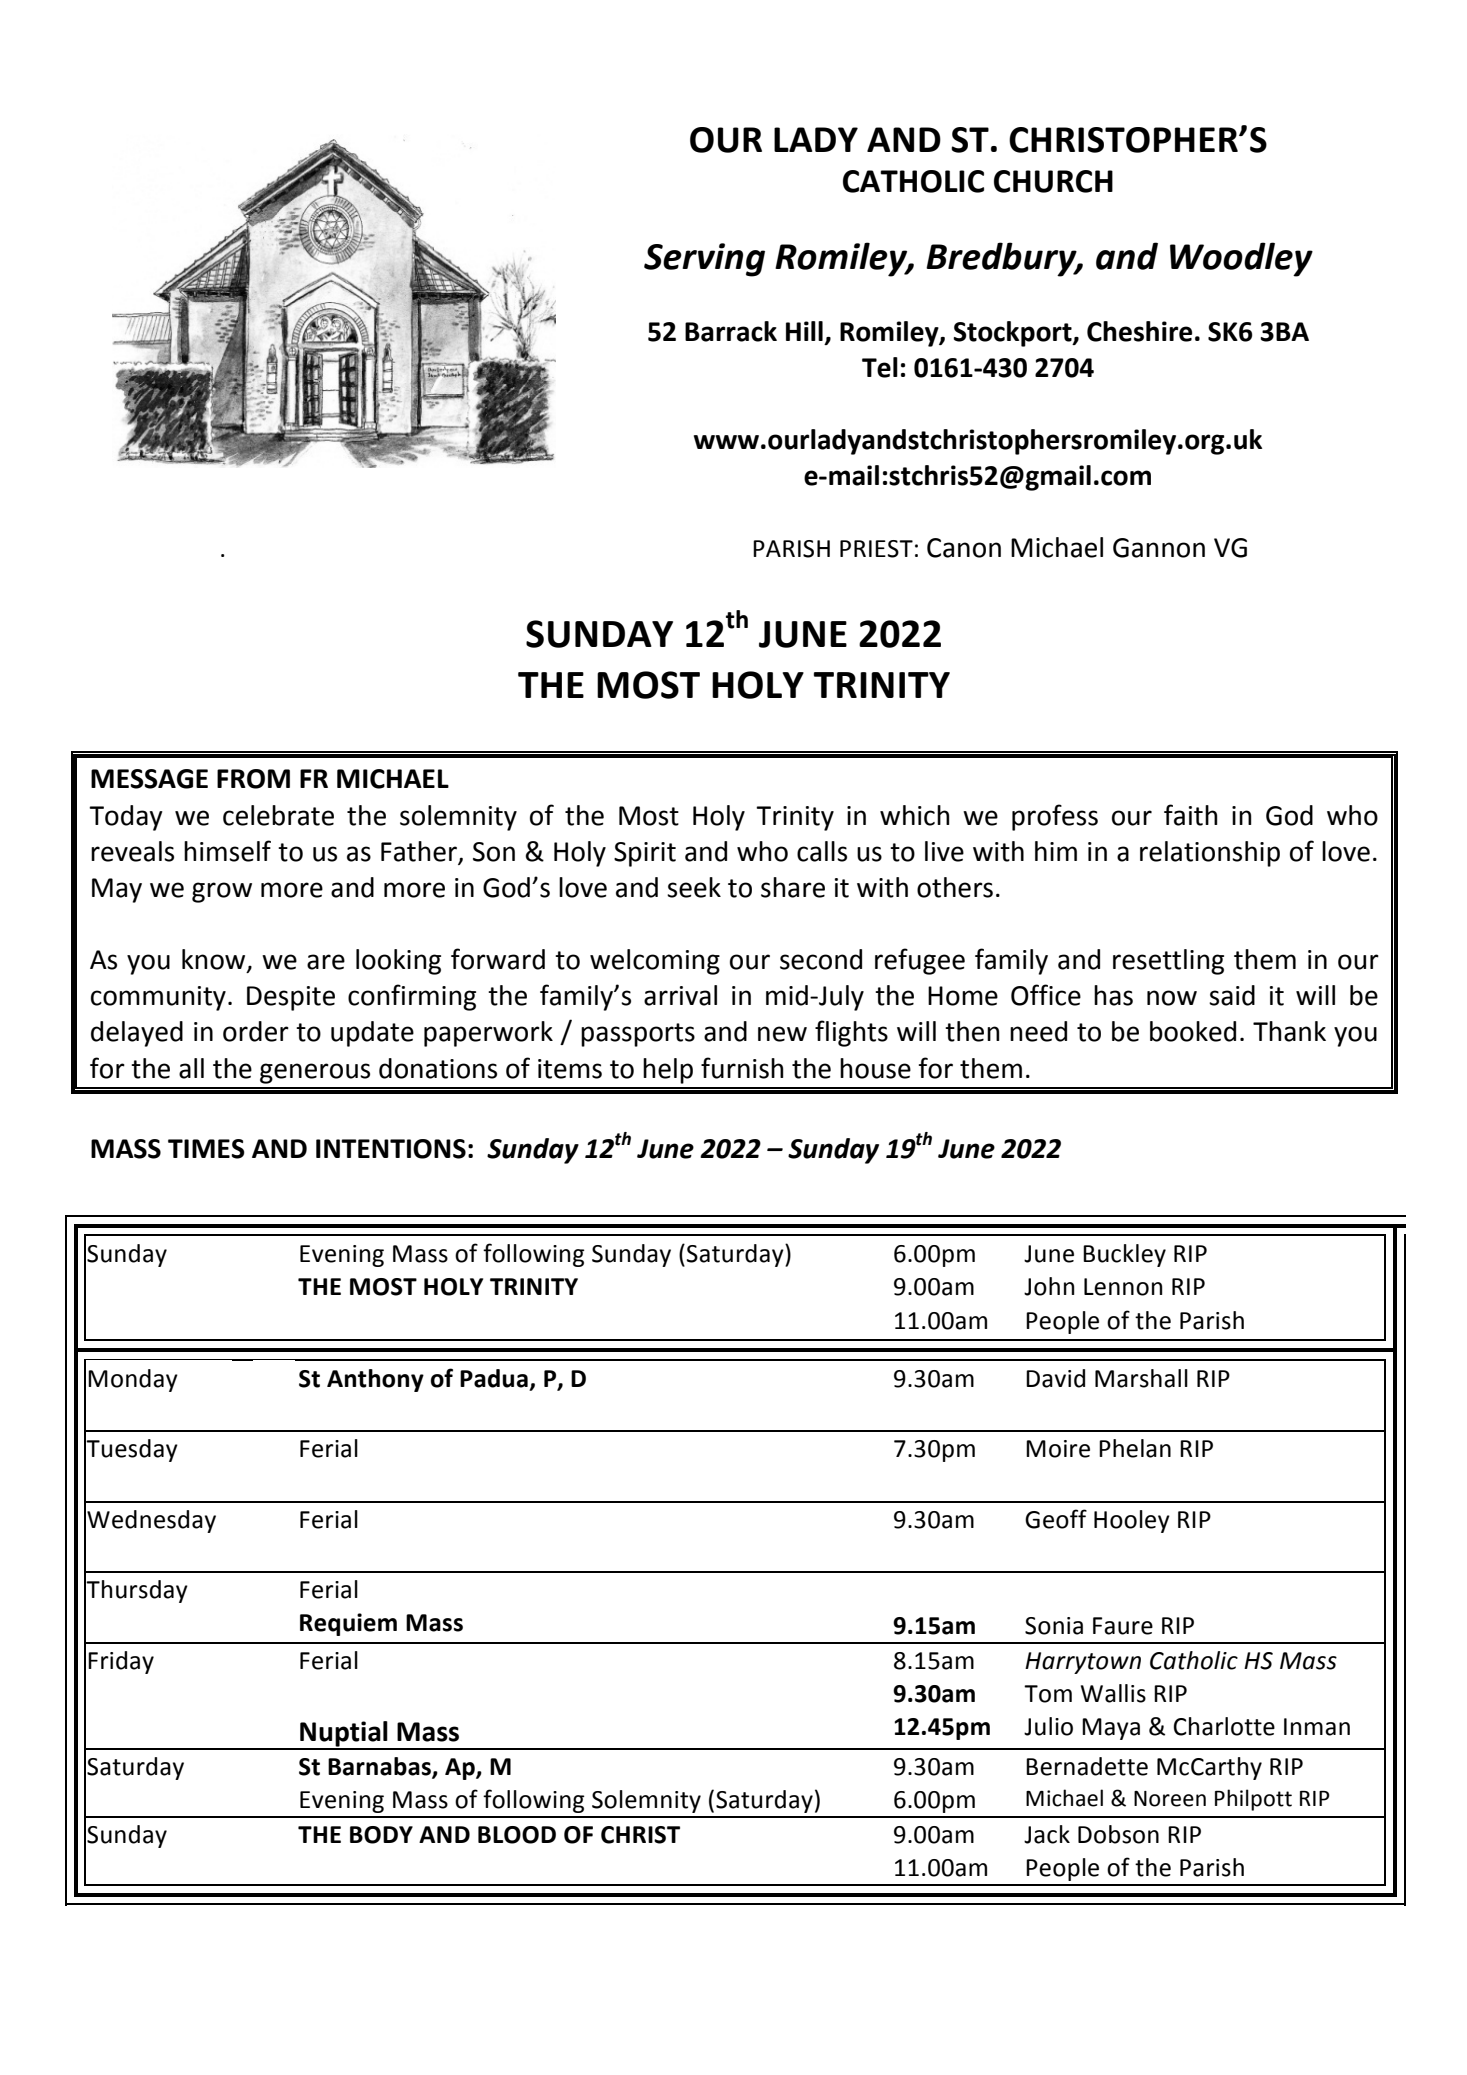 Image resolution: width=1467 pixels, height=2075 pixels. What do you see at coordinates (344, 1735) in the screenshot?
I see `Nuptial` at bounding box center [344, 1735].
